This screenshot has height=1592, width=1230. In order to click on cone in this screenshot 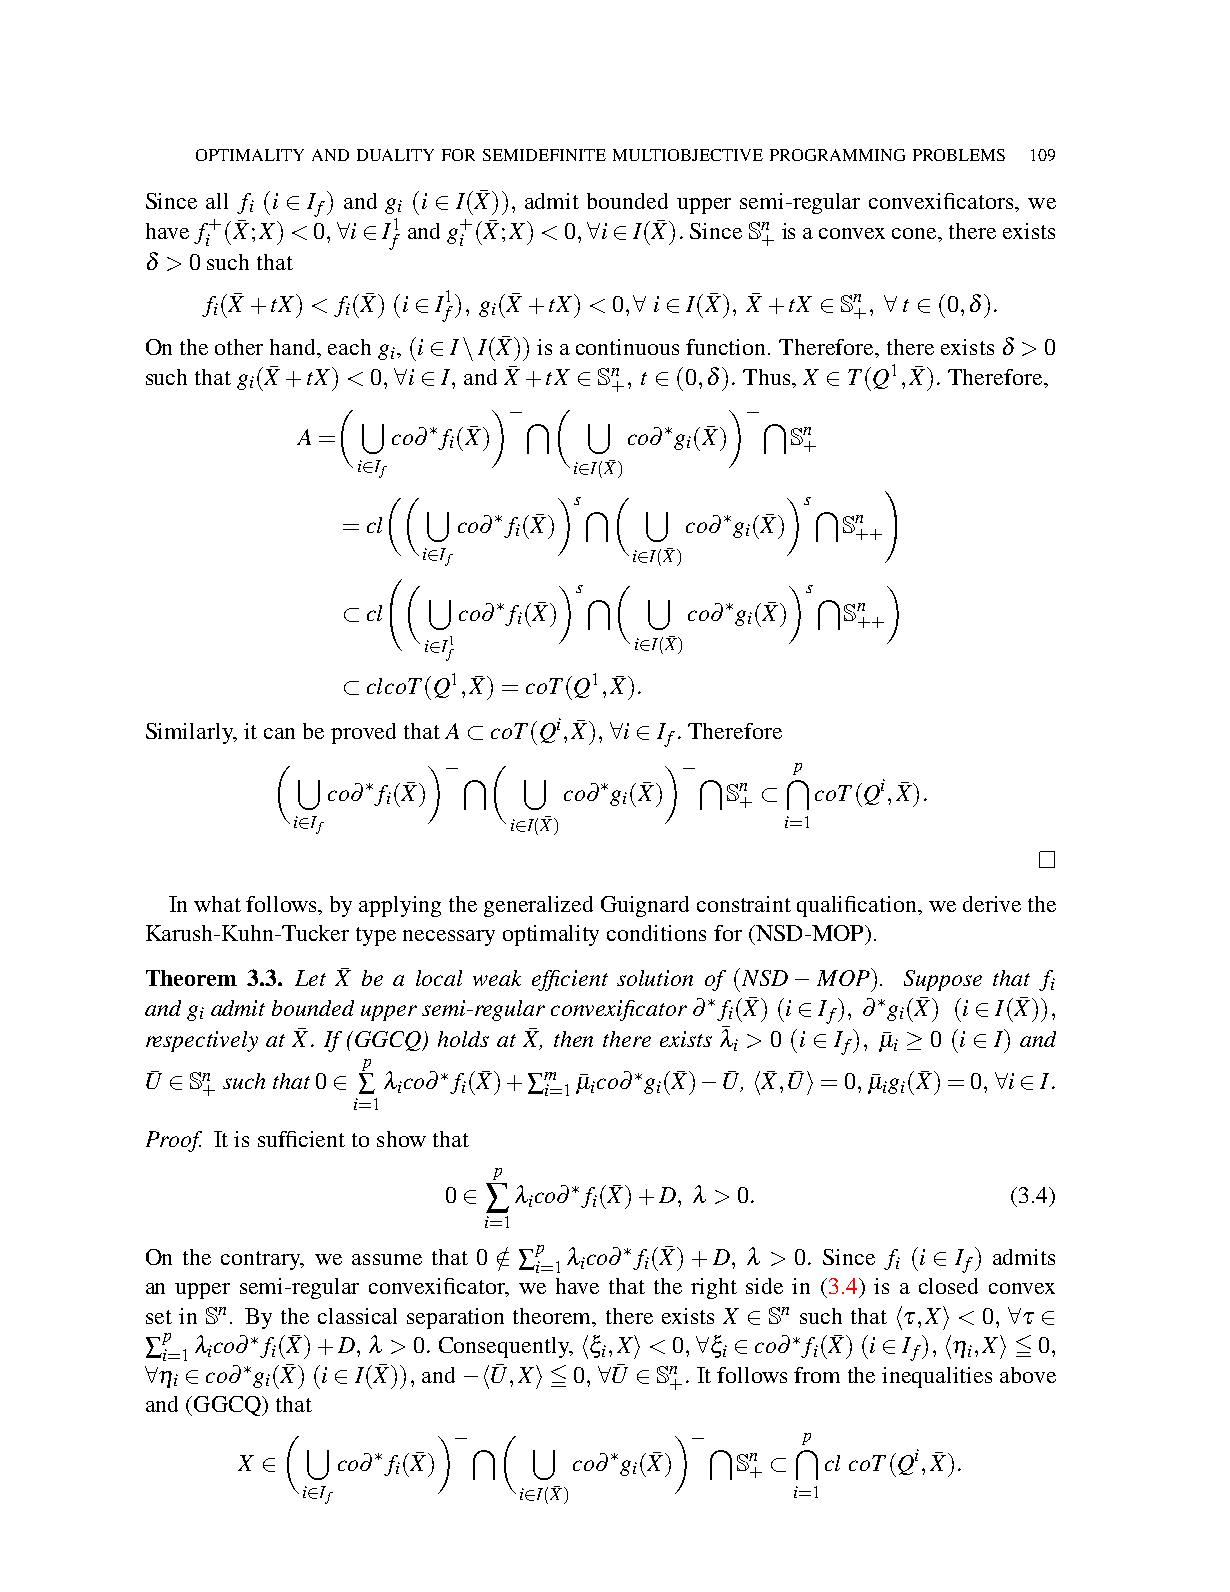, I will do `click(915, 233)`.
